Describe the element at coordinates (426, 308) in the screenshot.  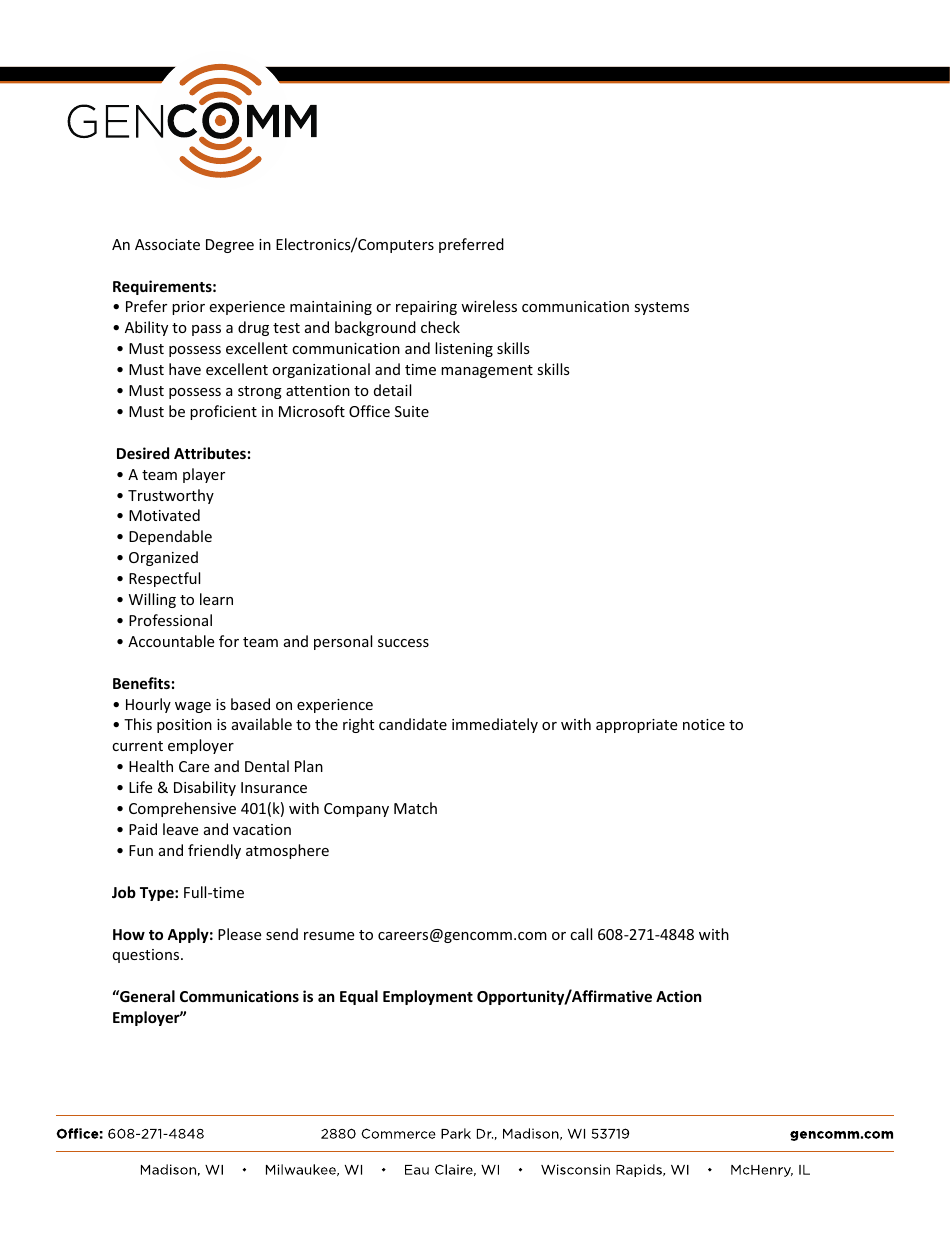
I see `repairing` at that location.
